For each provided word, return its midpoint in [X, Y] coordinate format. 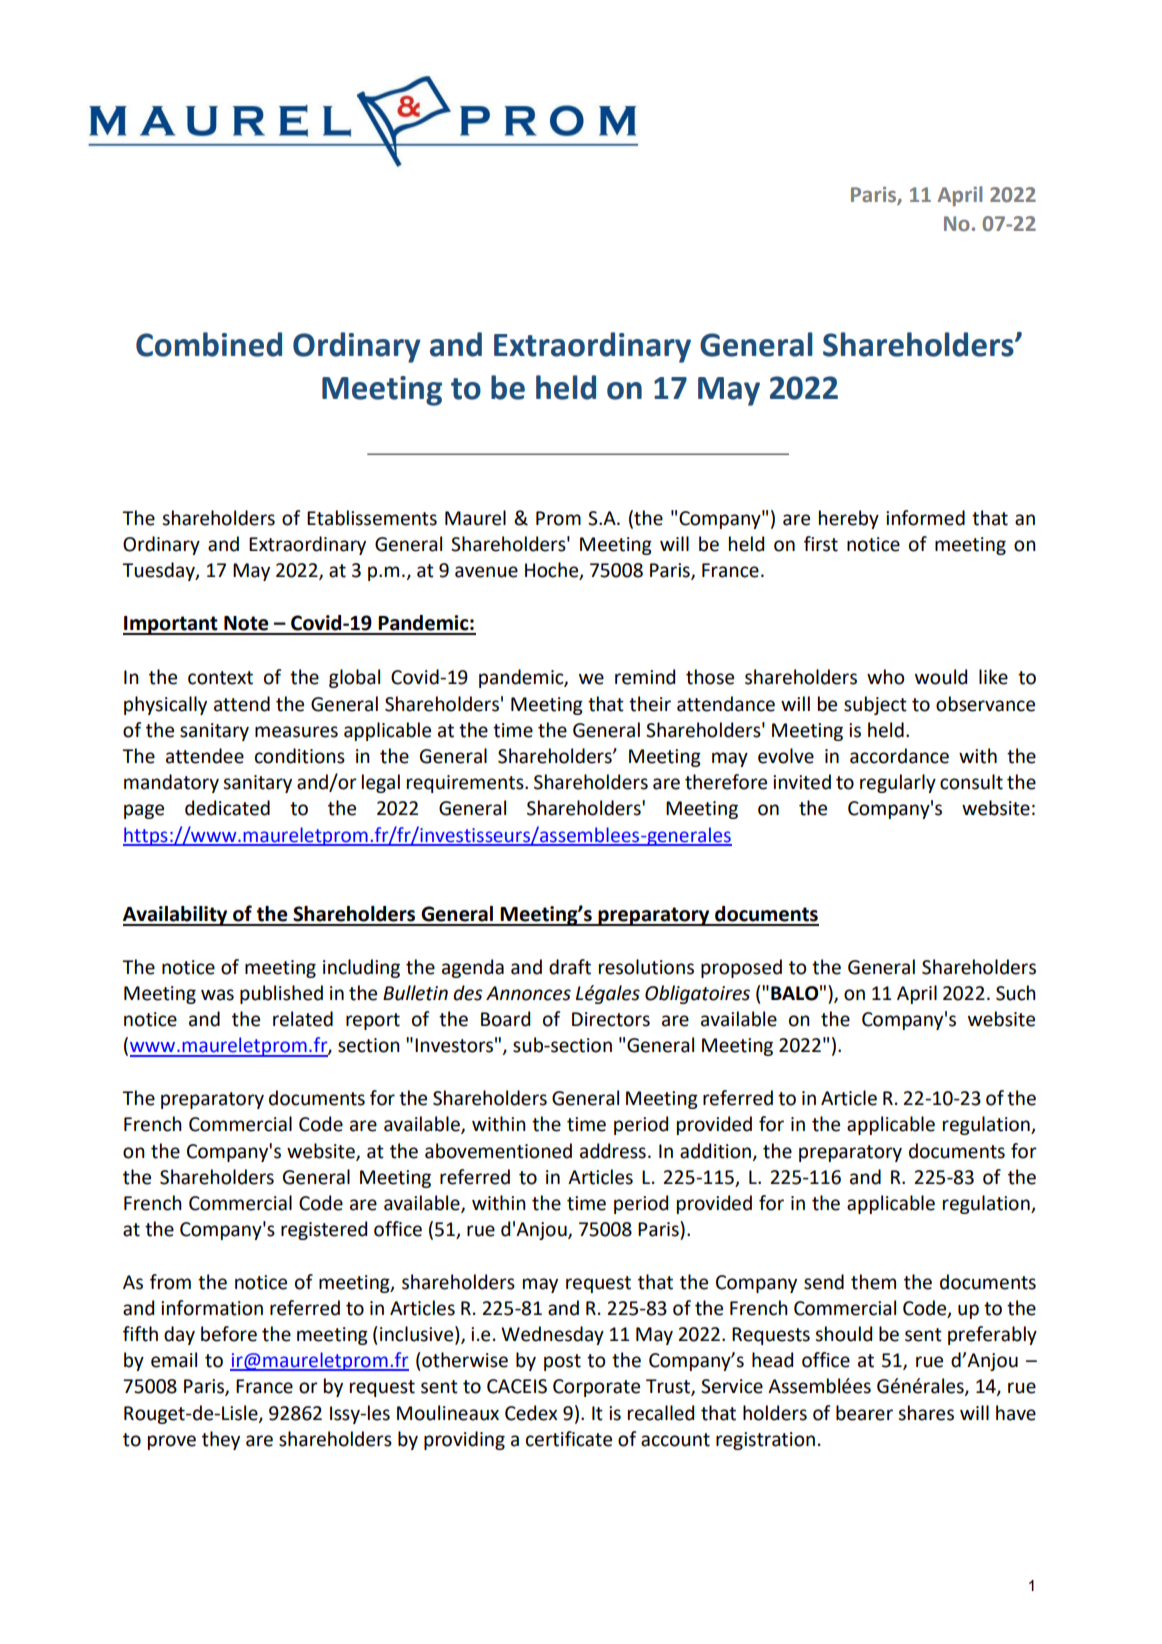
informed [925, 518]
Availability [176, 916]
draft [570, 967]
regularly [898, 783]
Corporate [596, 1388]
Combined [209, 344]
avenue [486, 572]
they [221, 1440]
